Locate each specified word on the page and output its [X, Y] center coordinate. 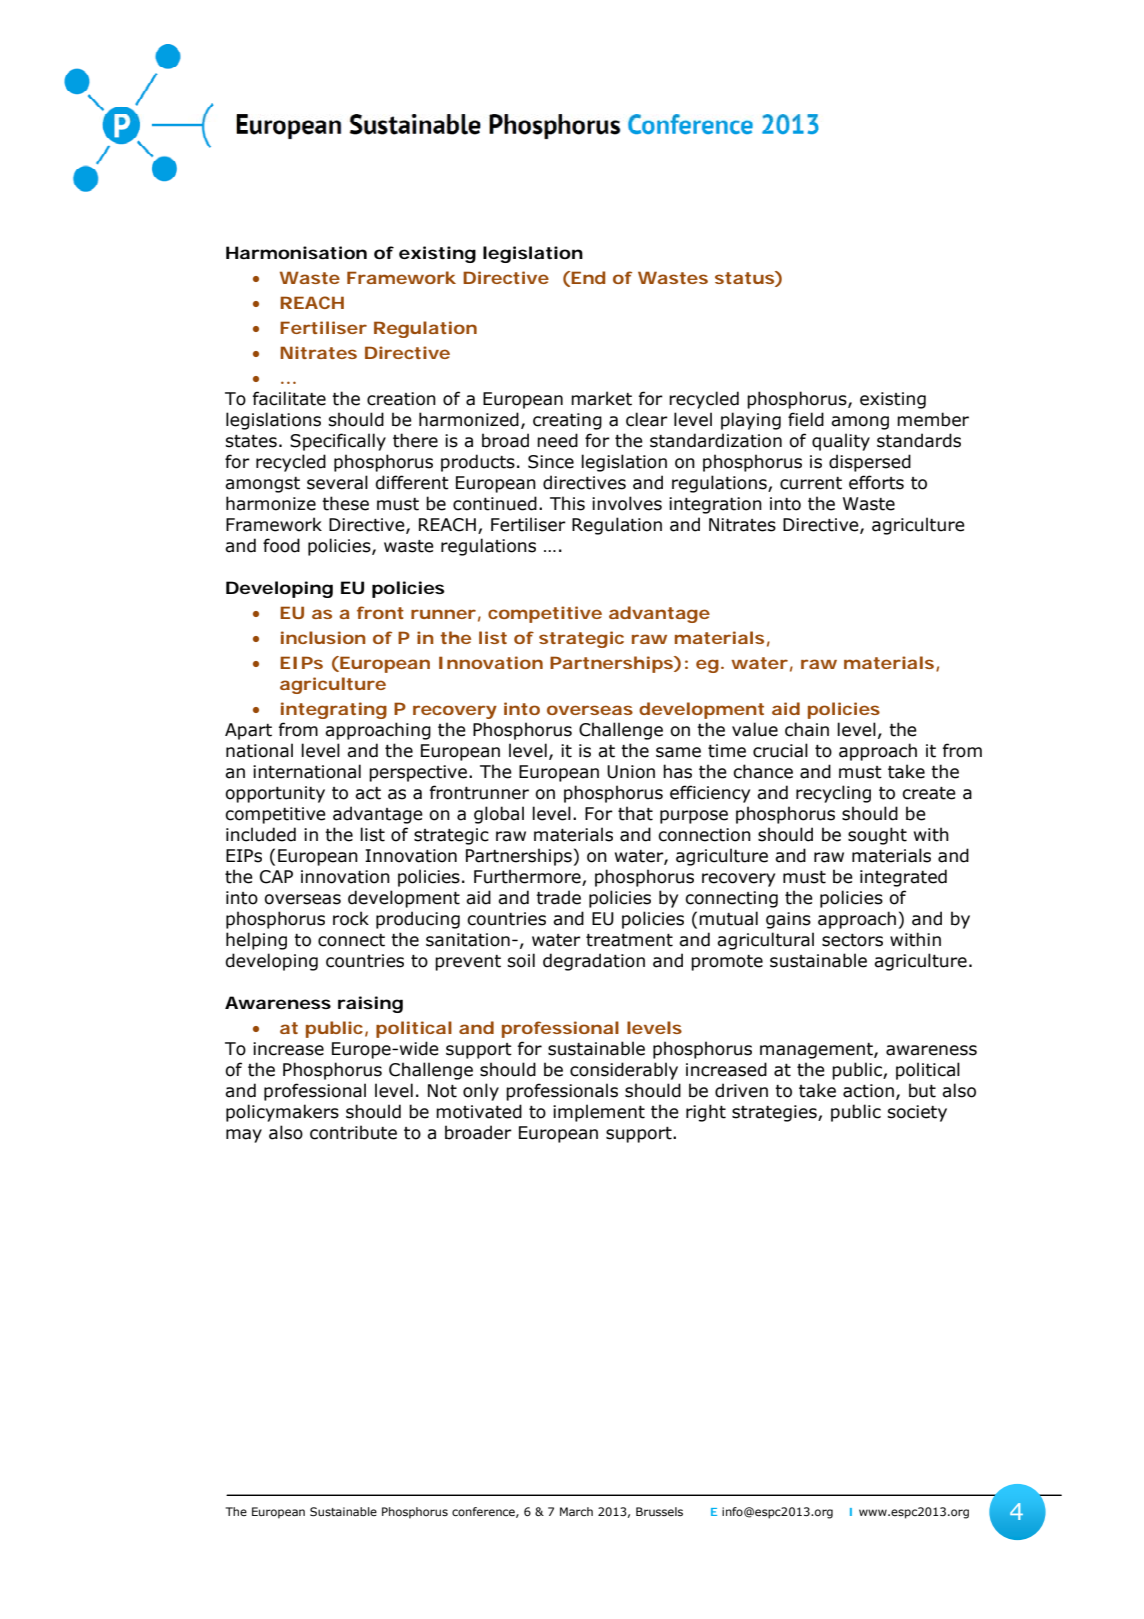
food [281, 545]
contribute [353, 1132]
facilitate [289, 398]
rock [351, 918]
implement [599, 1113]
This [567, 503]
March [576, 1511]
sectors [852, 940]
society [917, 1113]
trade [558, 897]
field [806, 419]
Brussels [659, 1511]
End [588, 277]
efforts [876, 482]
